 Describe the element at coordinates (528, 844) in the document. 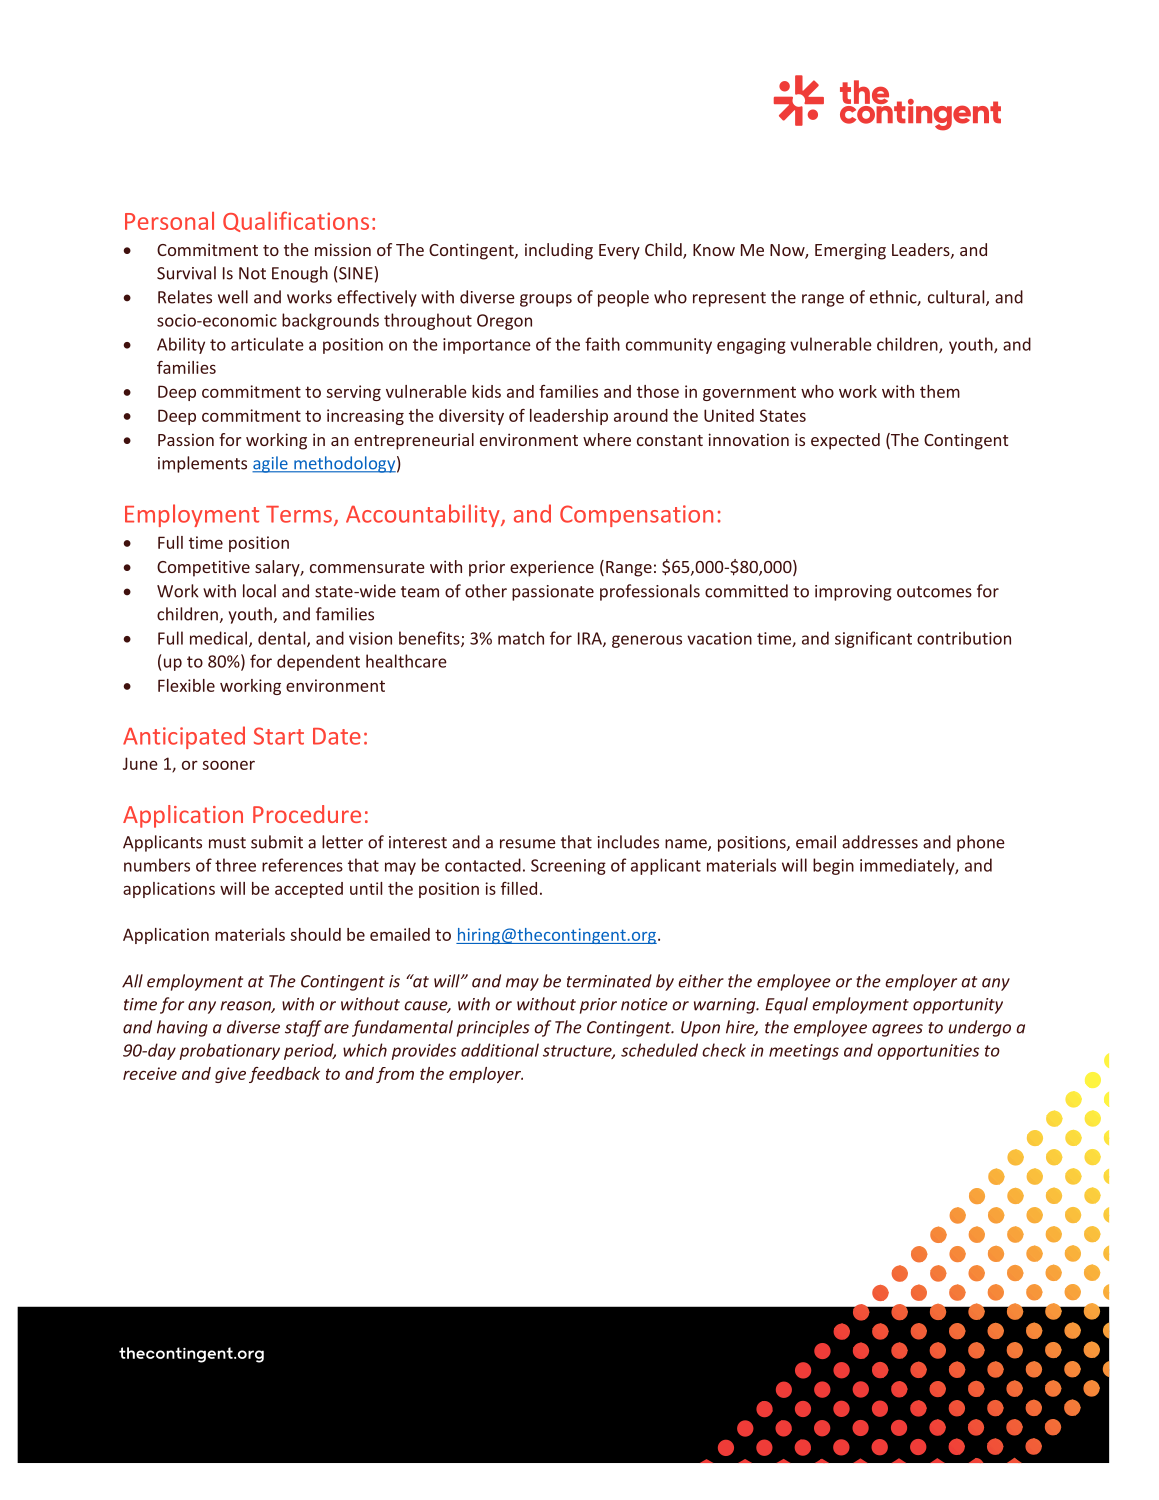

I see `resume` at that location.
